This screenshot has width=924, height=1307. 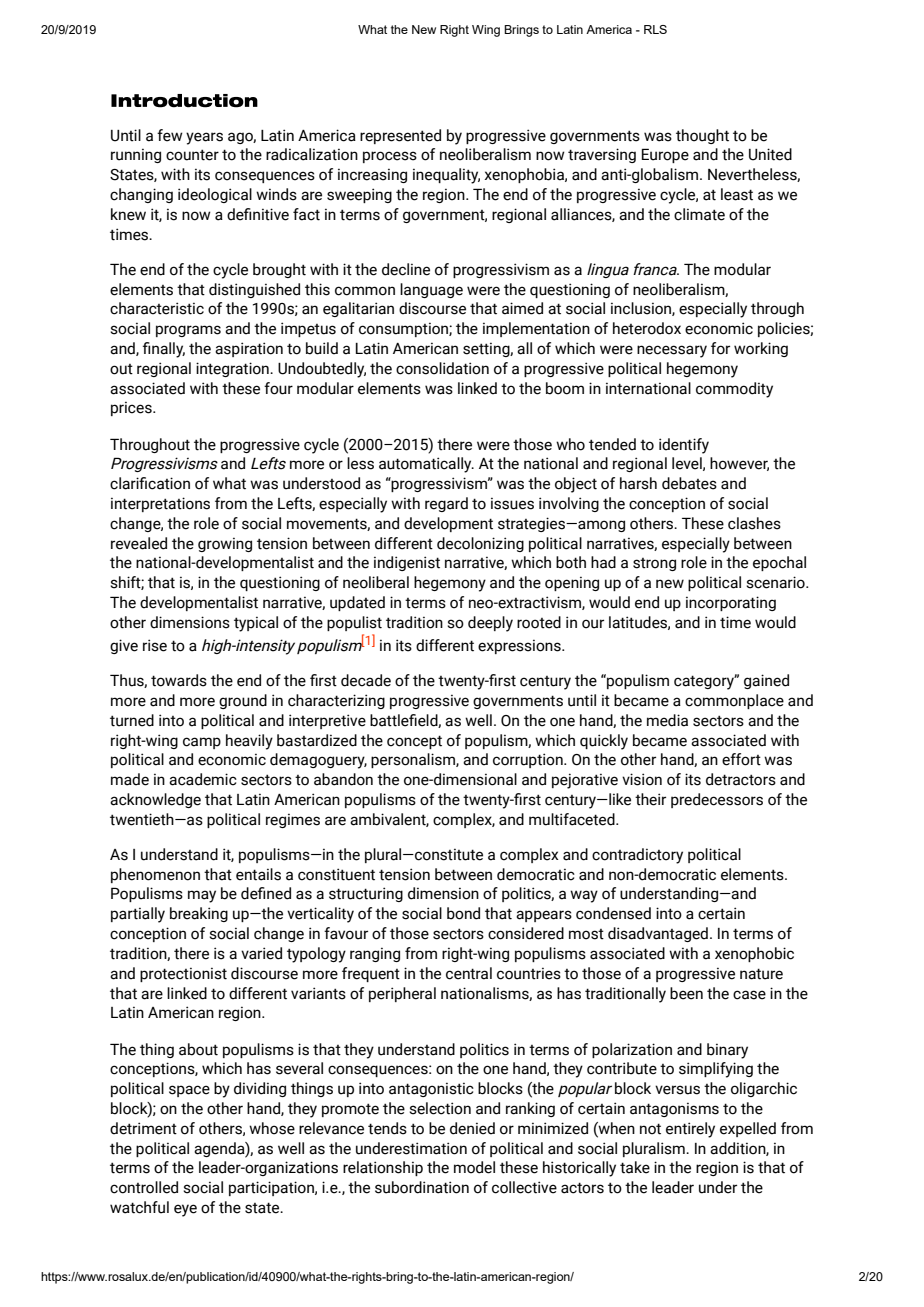 I want to click on central, so click(x=469, y=973).
